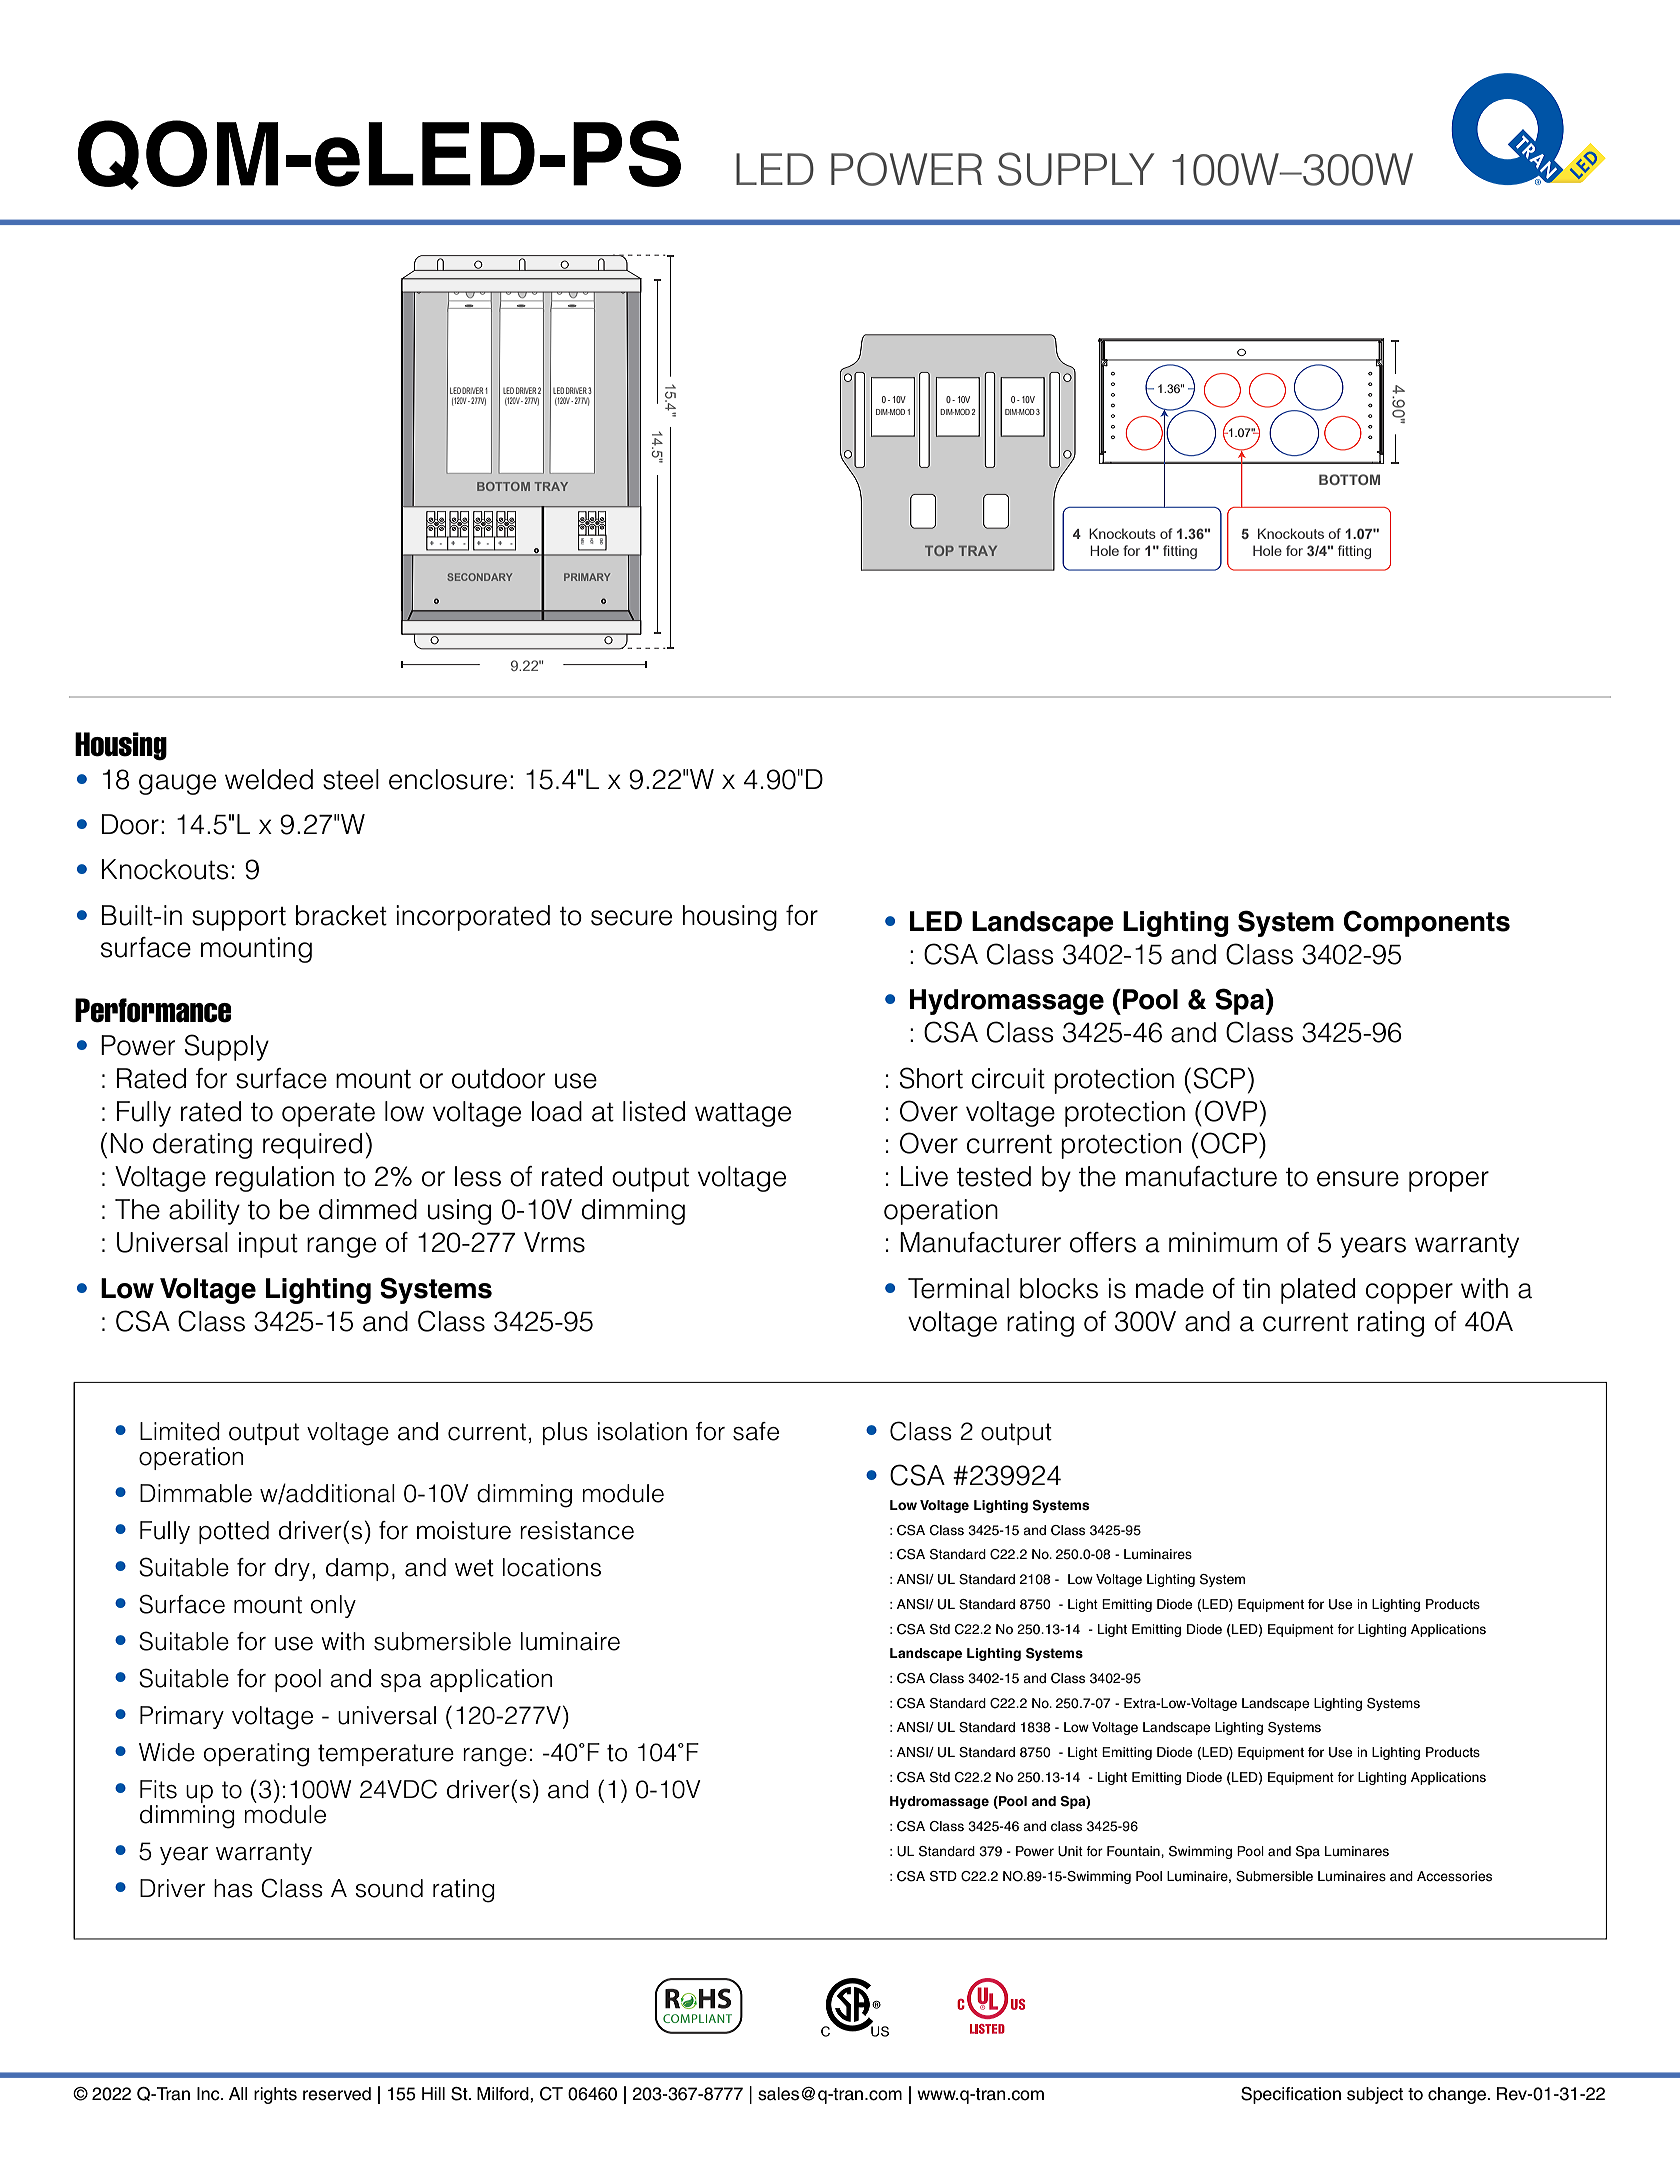 The image size is (1680, 2174). I want to click on COMPLIANT, so click(697, 2018).
